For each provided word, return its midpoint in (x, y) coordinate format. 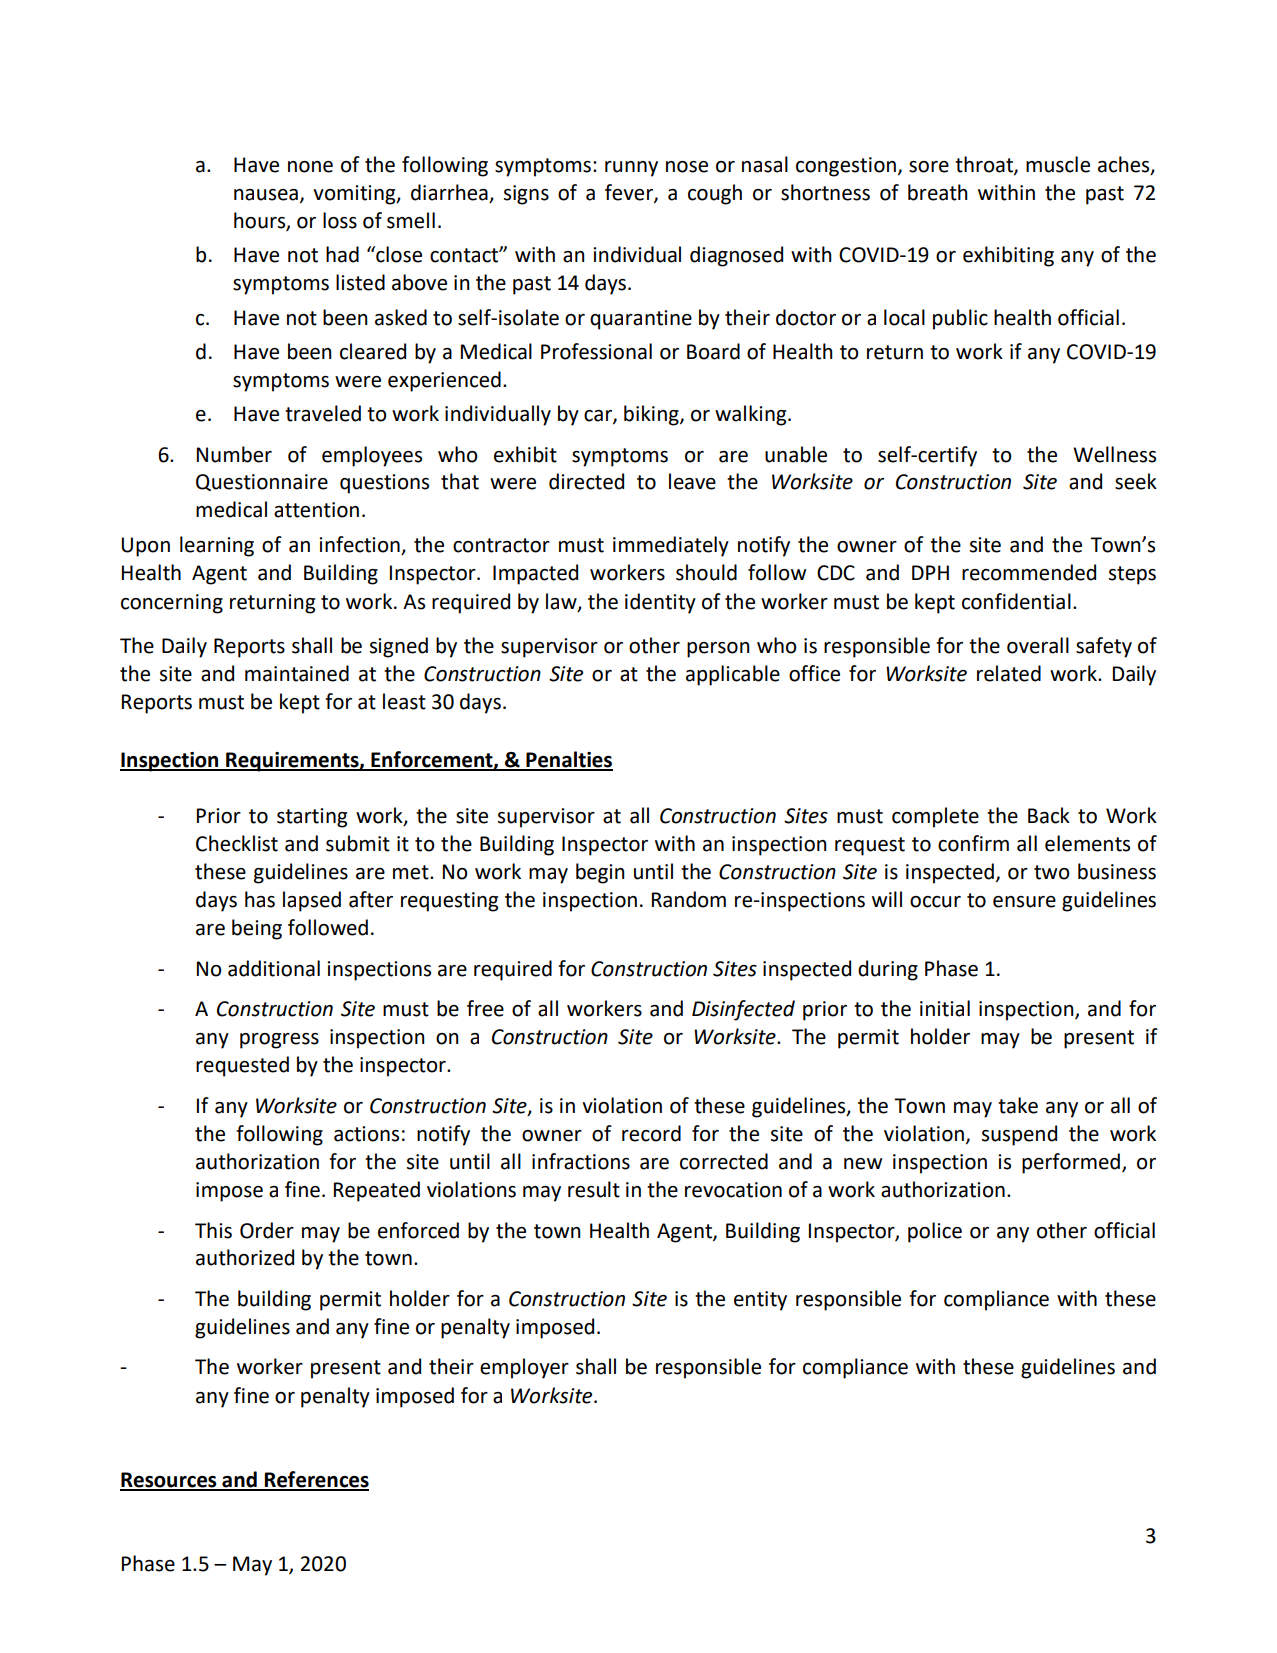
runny (631, 169)
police (935, 1232)
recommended (1029, 572)
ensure (1024, 902)
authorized (245, 1257)
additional (274, 968)
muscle (1058, 164)
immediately (671, 546)
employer (524, 1368)
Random (689, 899)
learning (217, 546)
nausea (266, 195)
